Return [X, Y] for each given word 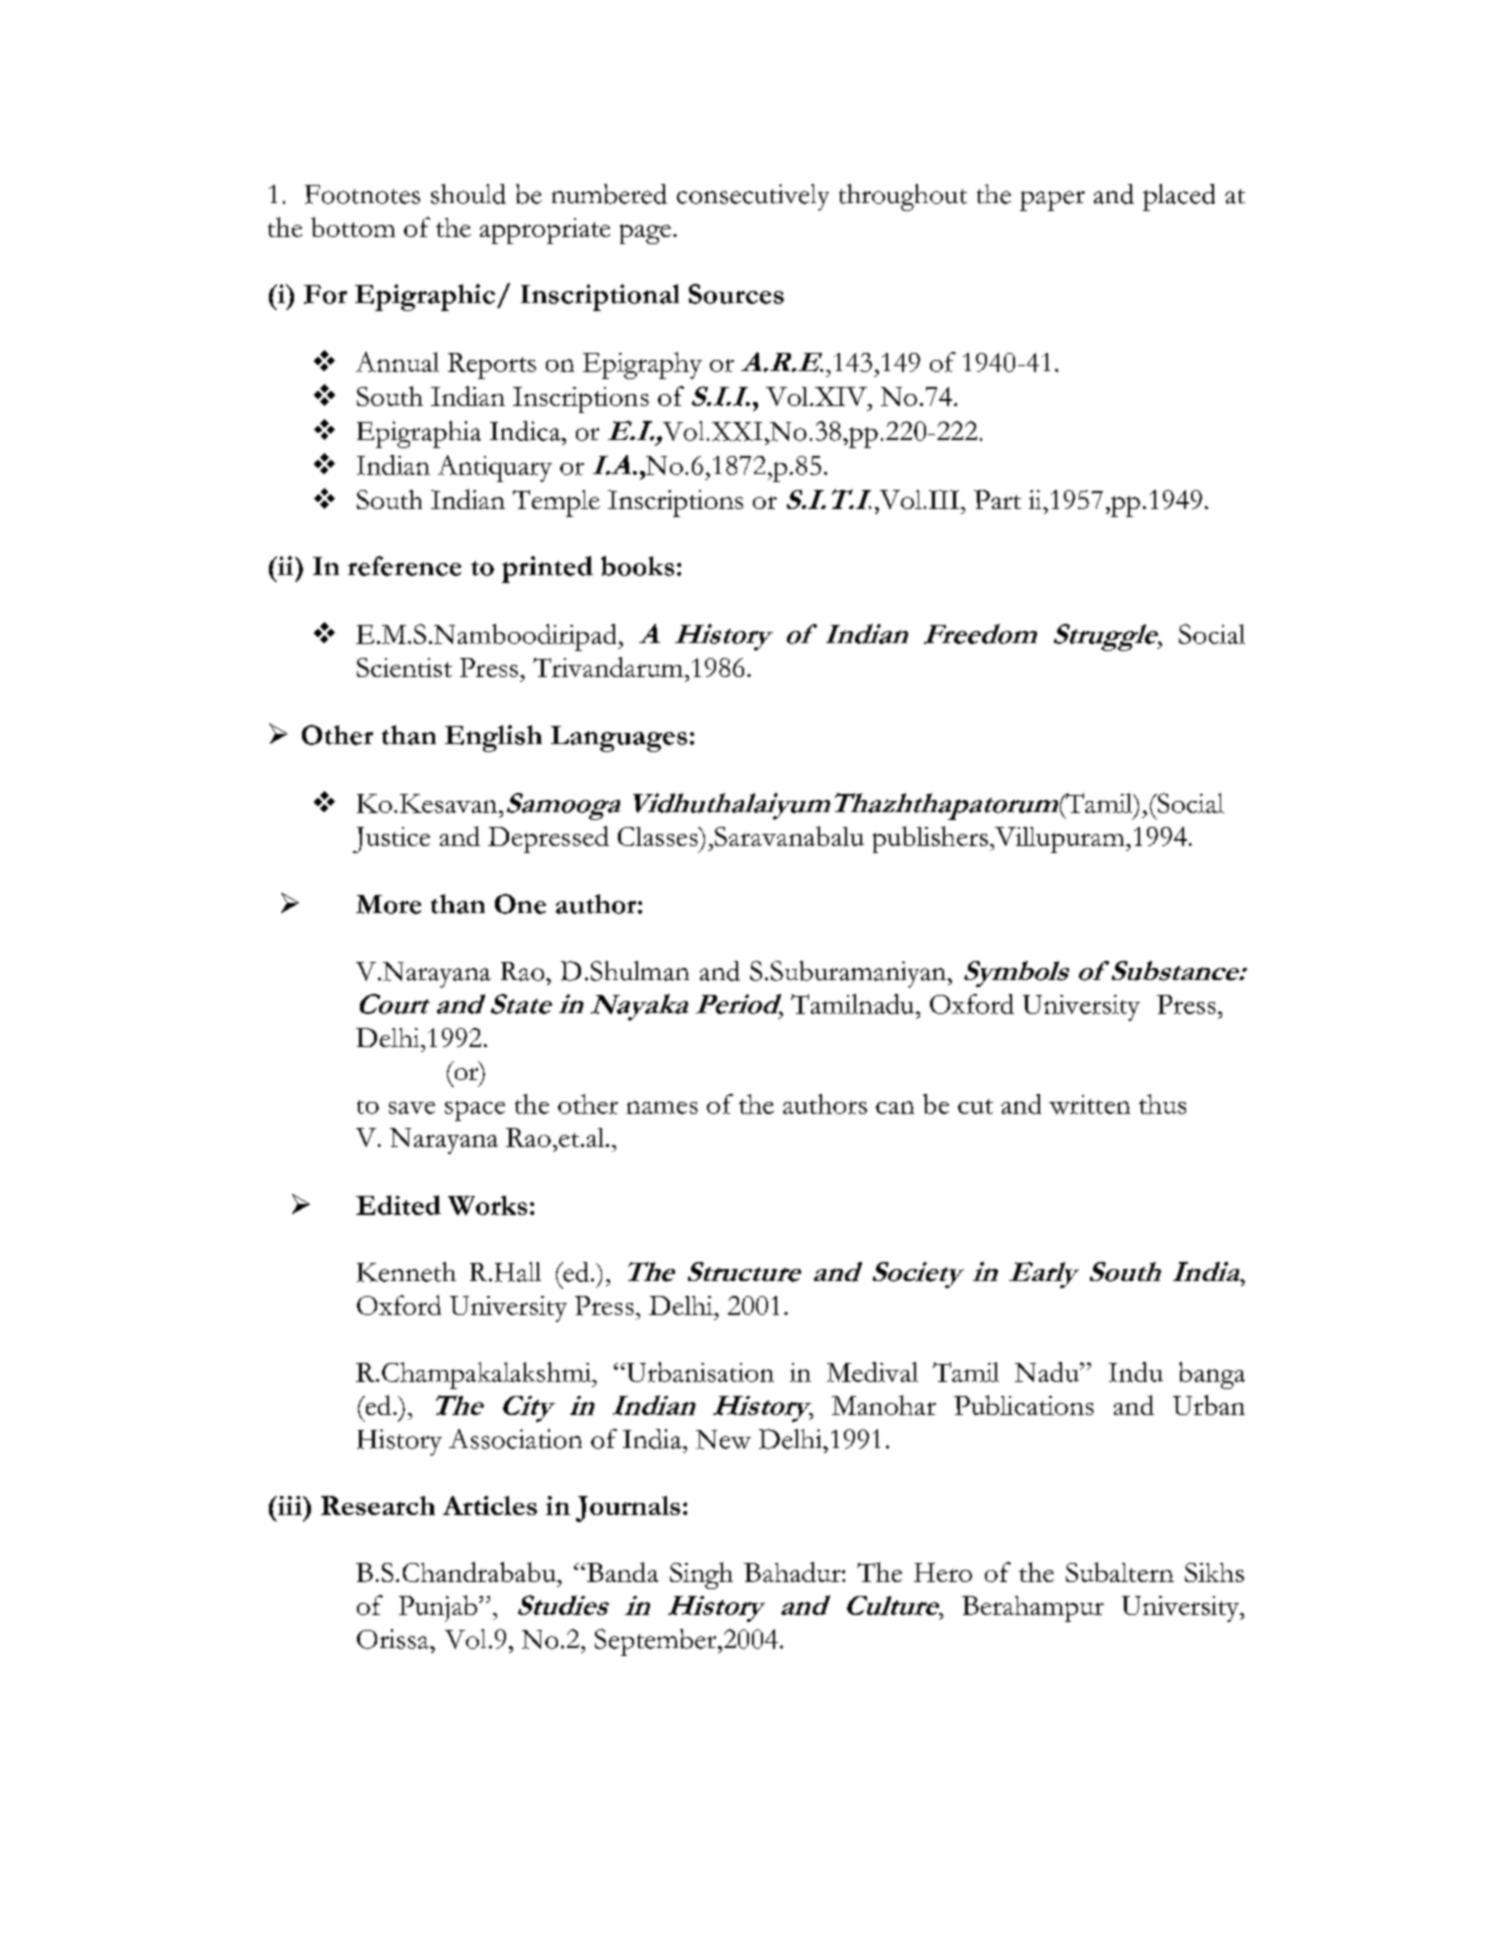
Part [997, 499]
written [1089, 1104]
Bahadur [793, 1572]
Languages [619, 739]
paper [1052, 201]
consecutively [753, 197]
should [468, 194]
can [895, 1107]
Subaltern [1120, 1572]
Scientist [404, 667]
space [475, 1111]
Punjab [439, 1608]
